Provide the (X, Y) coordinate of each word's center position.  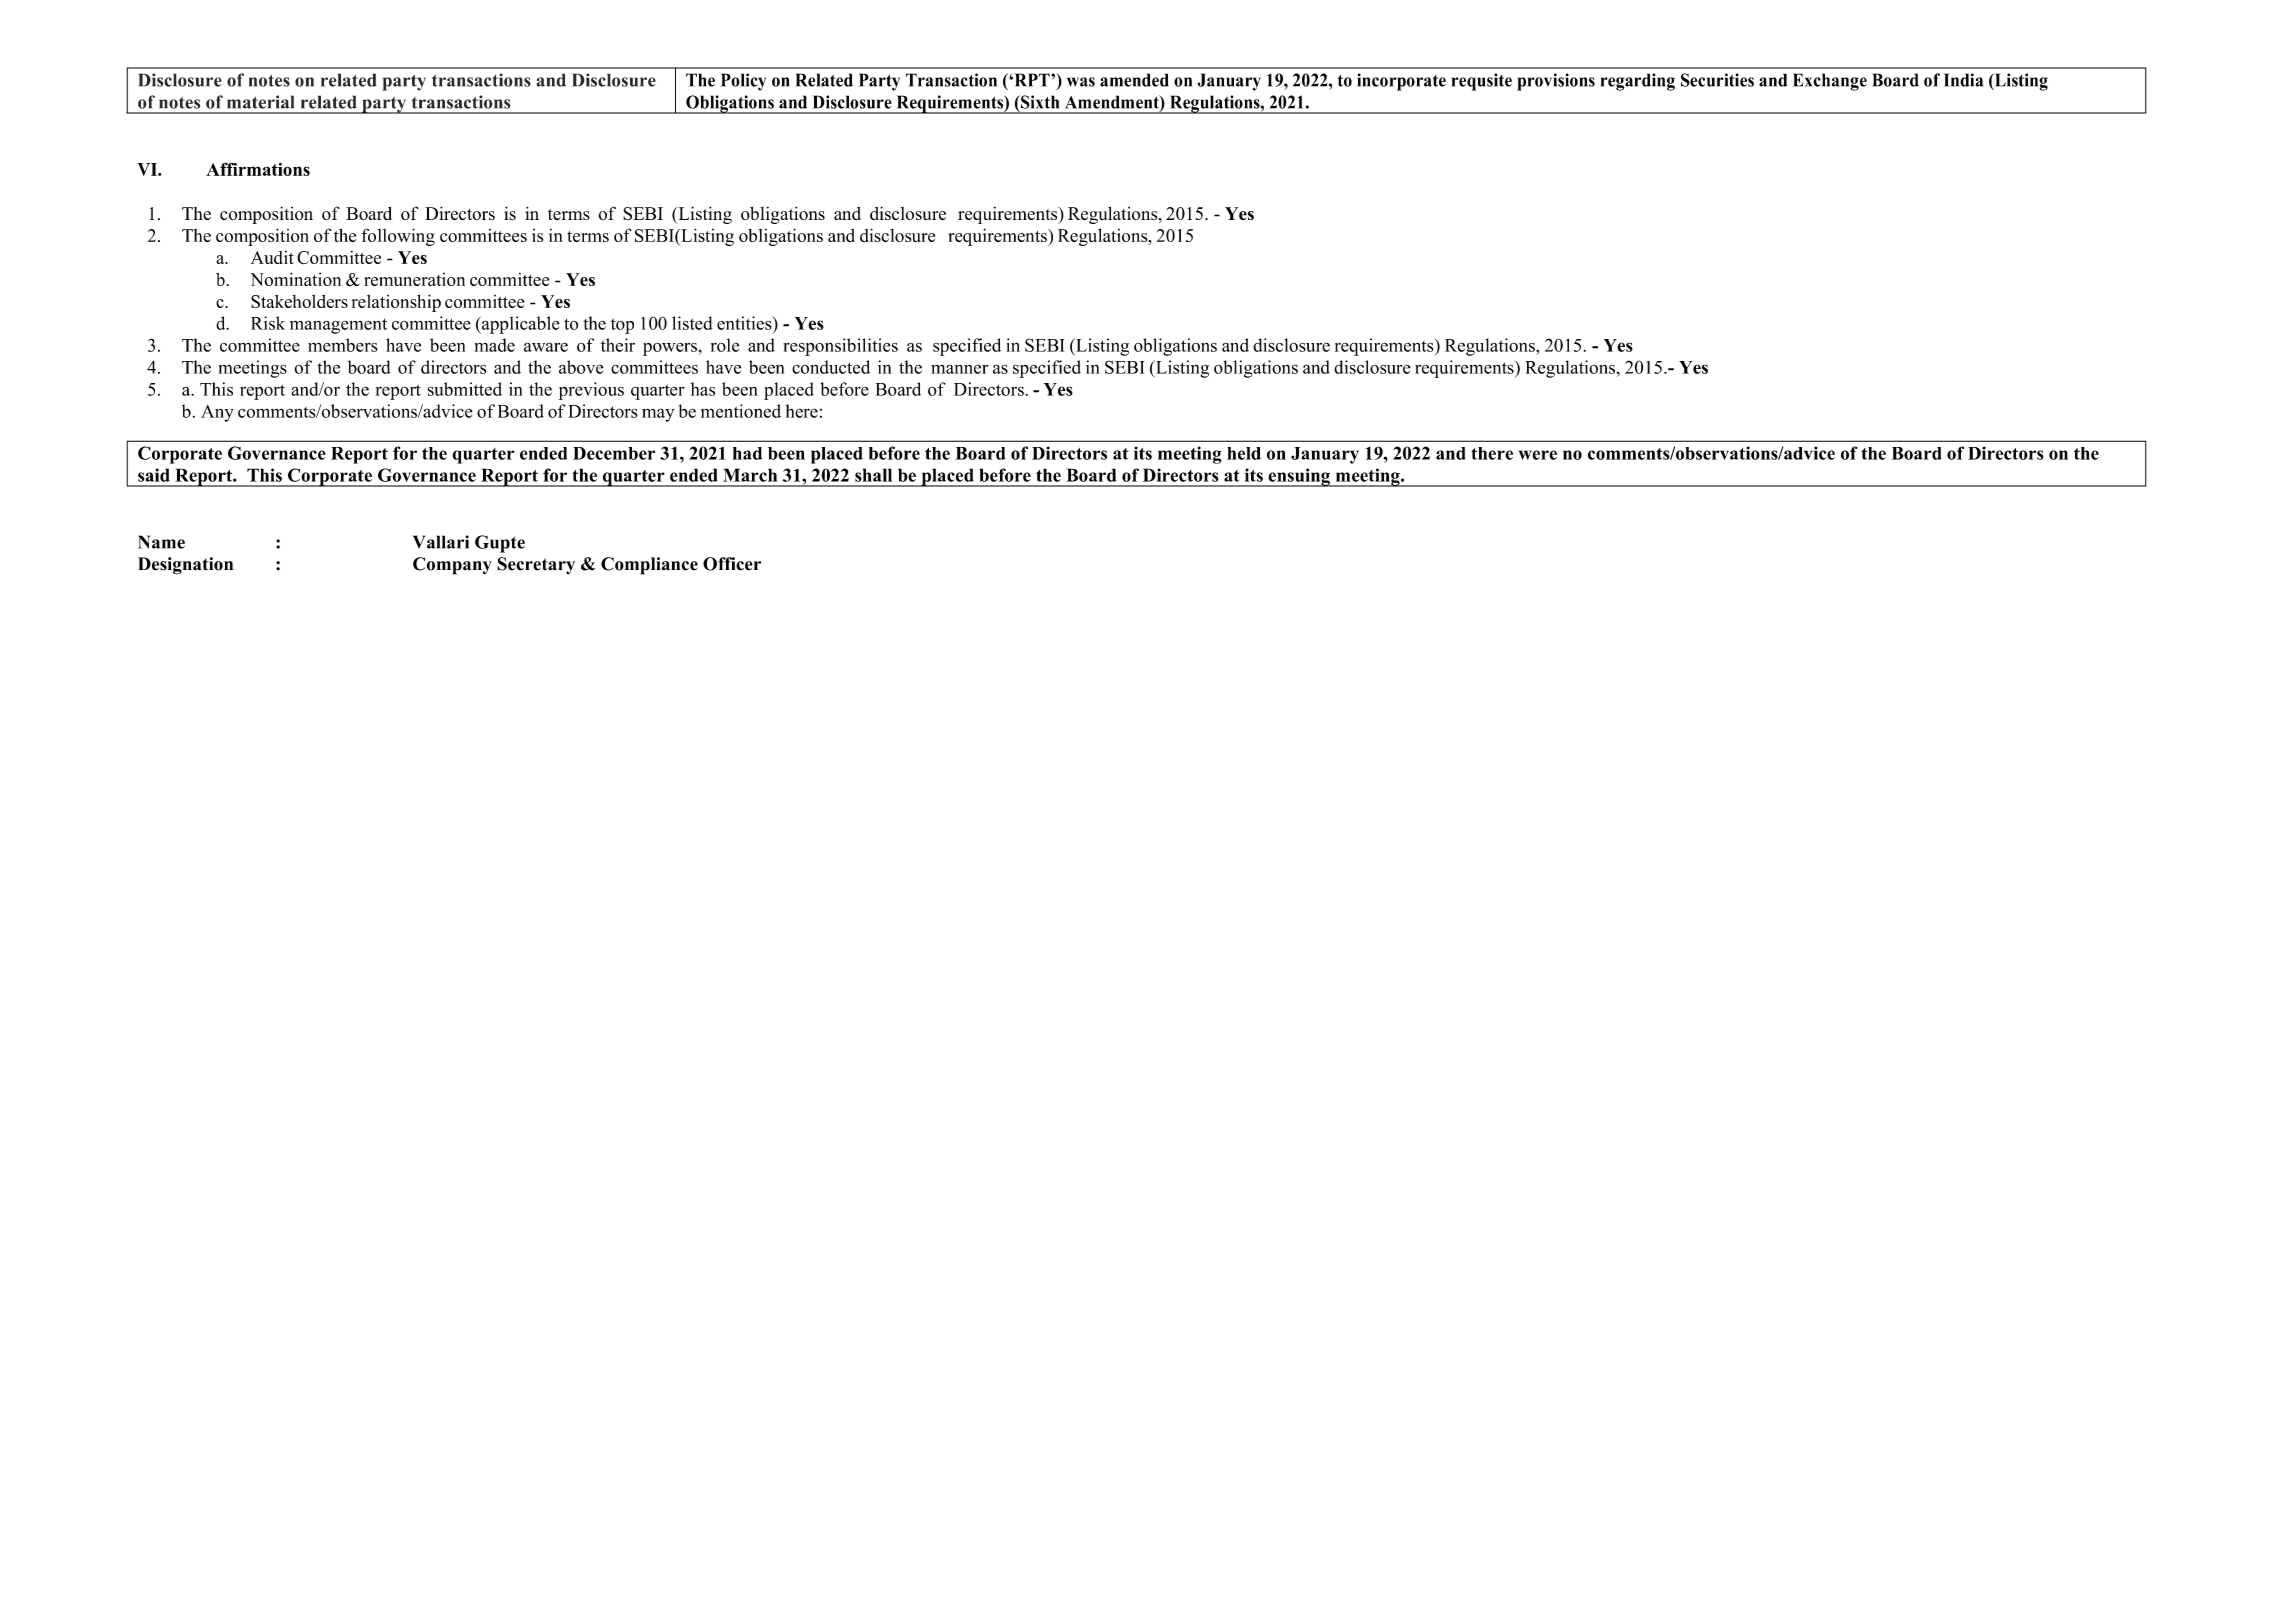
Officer (732, 564)
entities (745, 323)
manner (959, 369)
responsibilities (840, 347)
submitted (465, 389)
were (1538, 455)
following (398, 237)
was (1081, 82)
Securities (1717, 80)
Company (452, 566)
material (260, 102)
